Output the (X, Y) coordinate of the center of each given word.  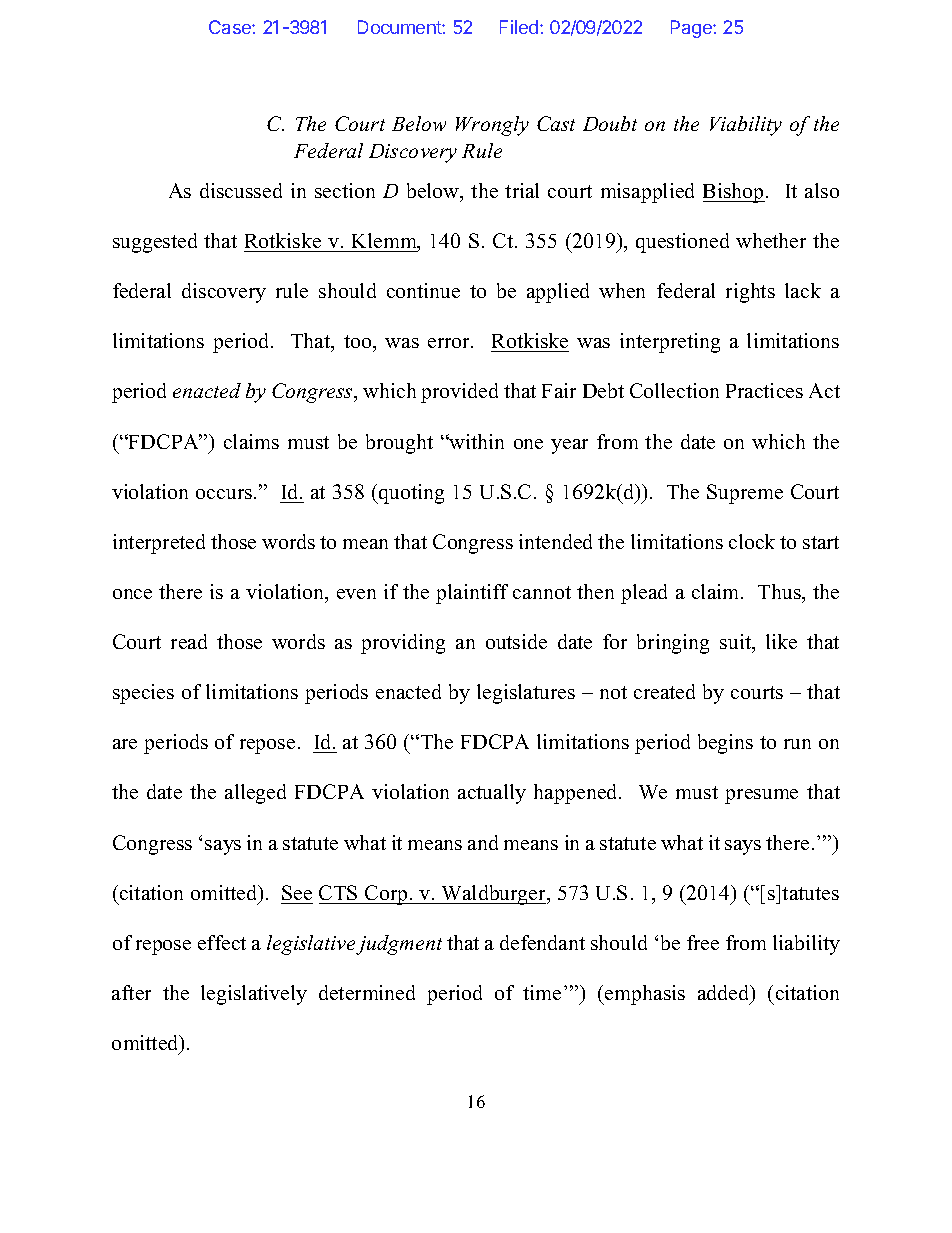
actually (492, 794)
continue (423, 290)
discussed (241, 190)
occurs (224, 494)
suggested (155, 243)
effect (222, 942)
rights (750, 293)
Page (692, 29)
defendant (542, 942)
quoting (410, 494)
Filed (520, 27)
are (125, 744)
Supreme (745, 494)
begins (725, 744)
